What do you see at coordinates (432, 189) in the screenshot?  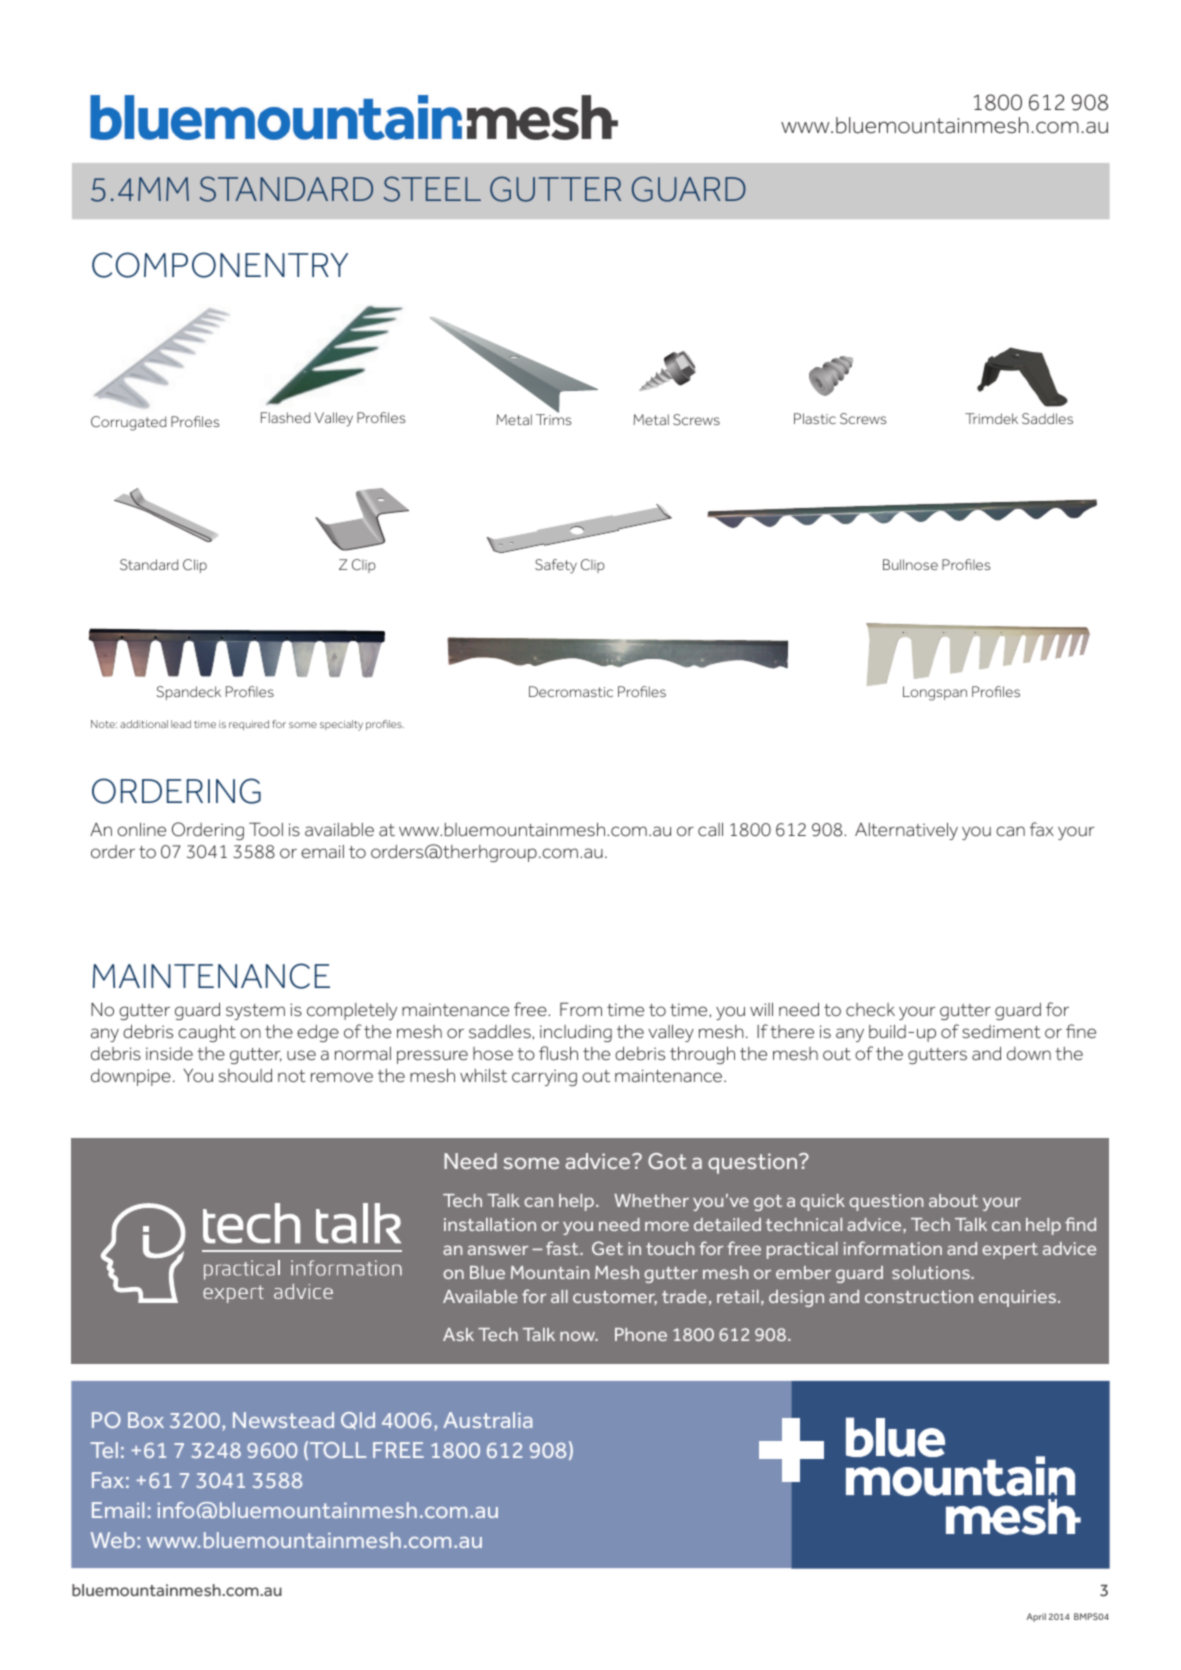 I see `STEEL` at bounding box center [432, 189].
